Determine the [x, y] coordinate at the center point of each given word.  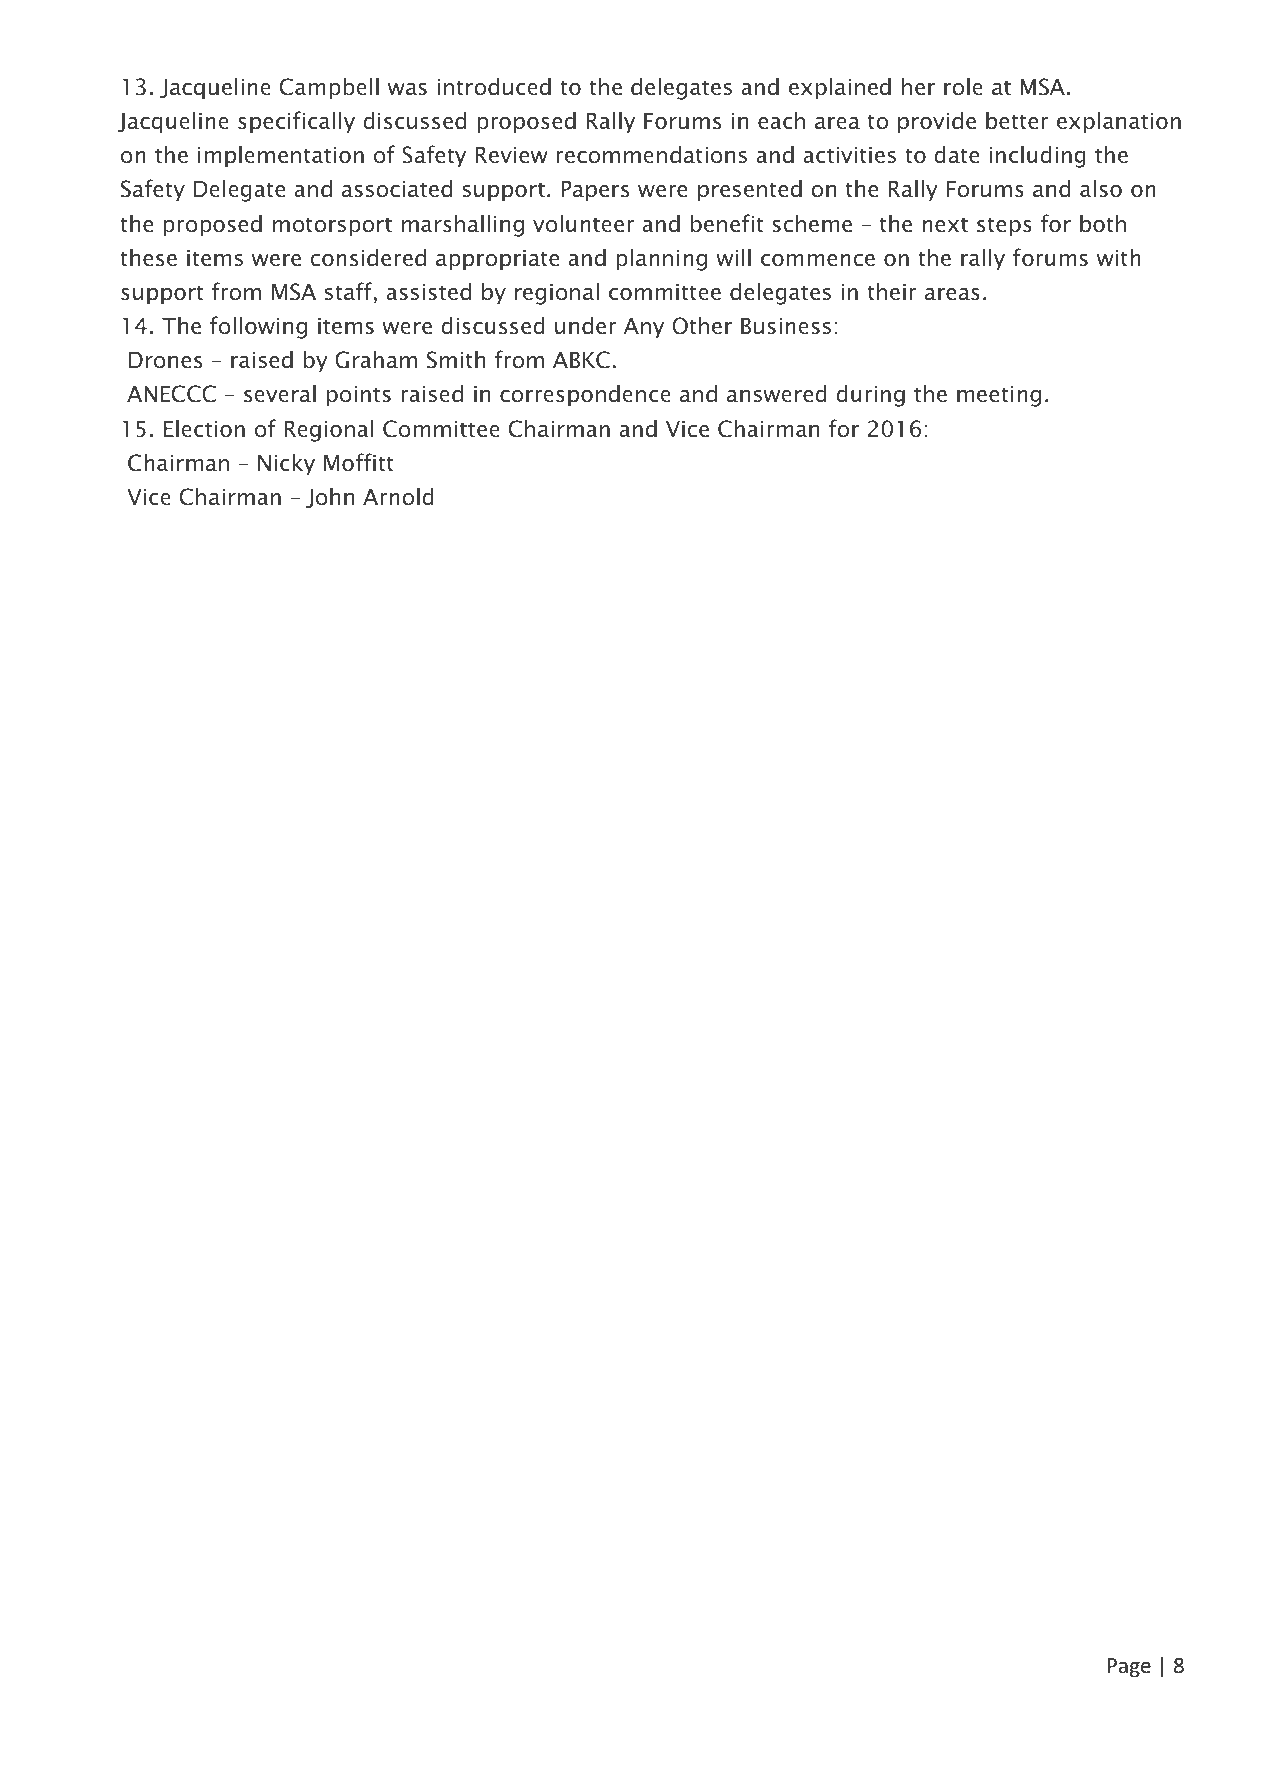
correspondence [585, 395]
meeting [999, 396]
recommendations [651, 154]
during [870, 395]
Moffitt [359, 462]
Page [1129, 1667]
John [330, 497]
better [1017, 120]
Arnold [398, 496]
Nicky [286, 464]
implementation [281, 156]
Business [786, 326]
